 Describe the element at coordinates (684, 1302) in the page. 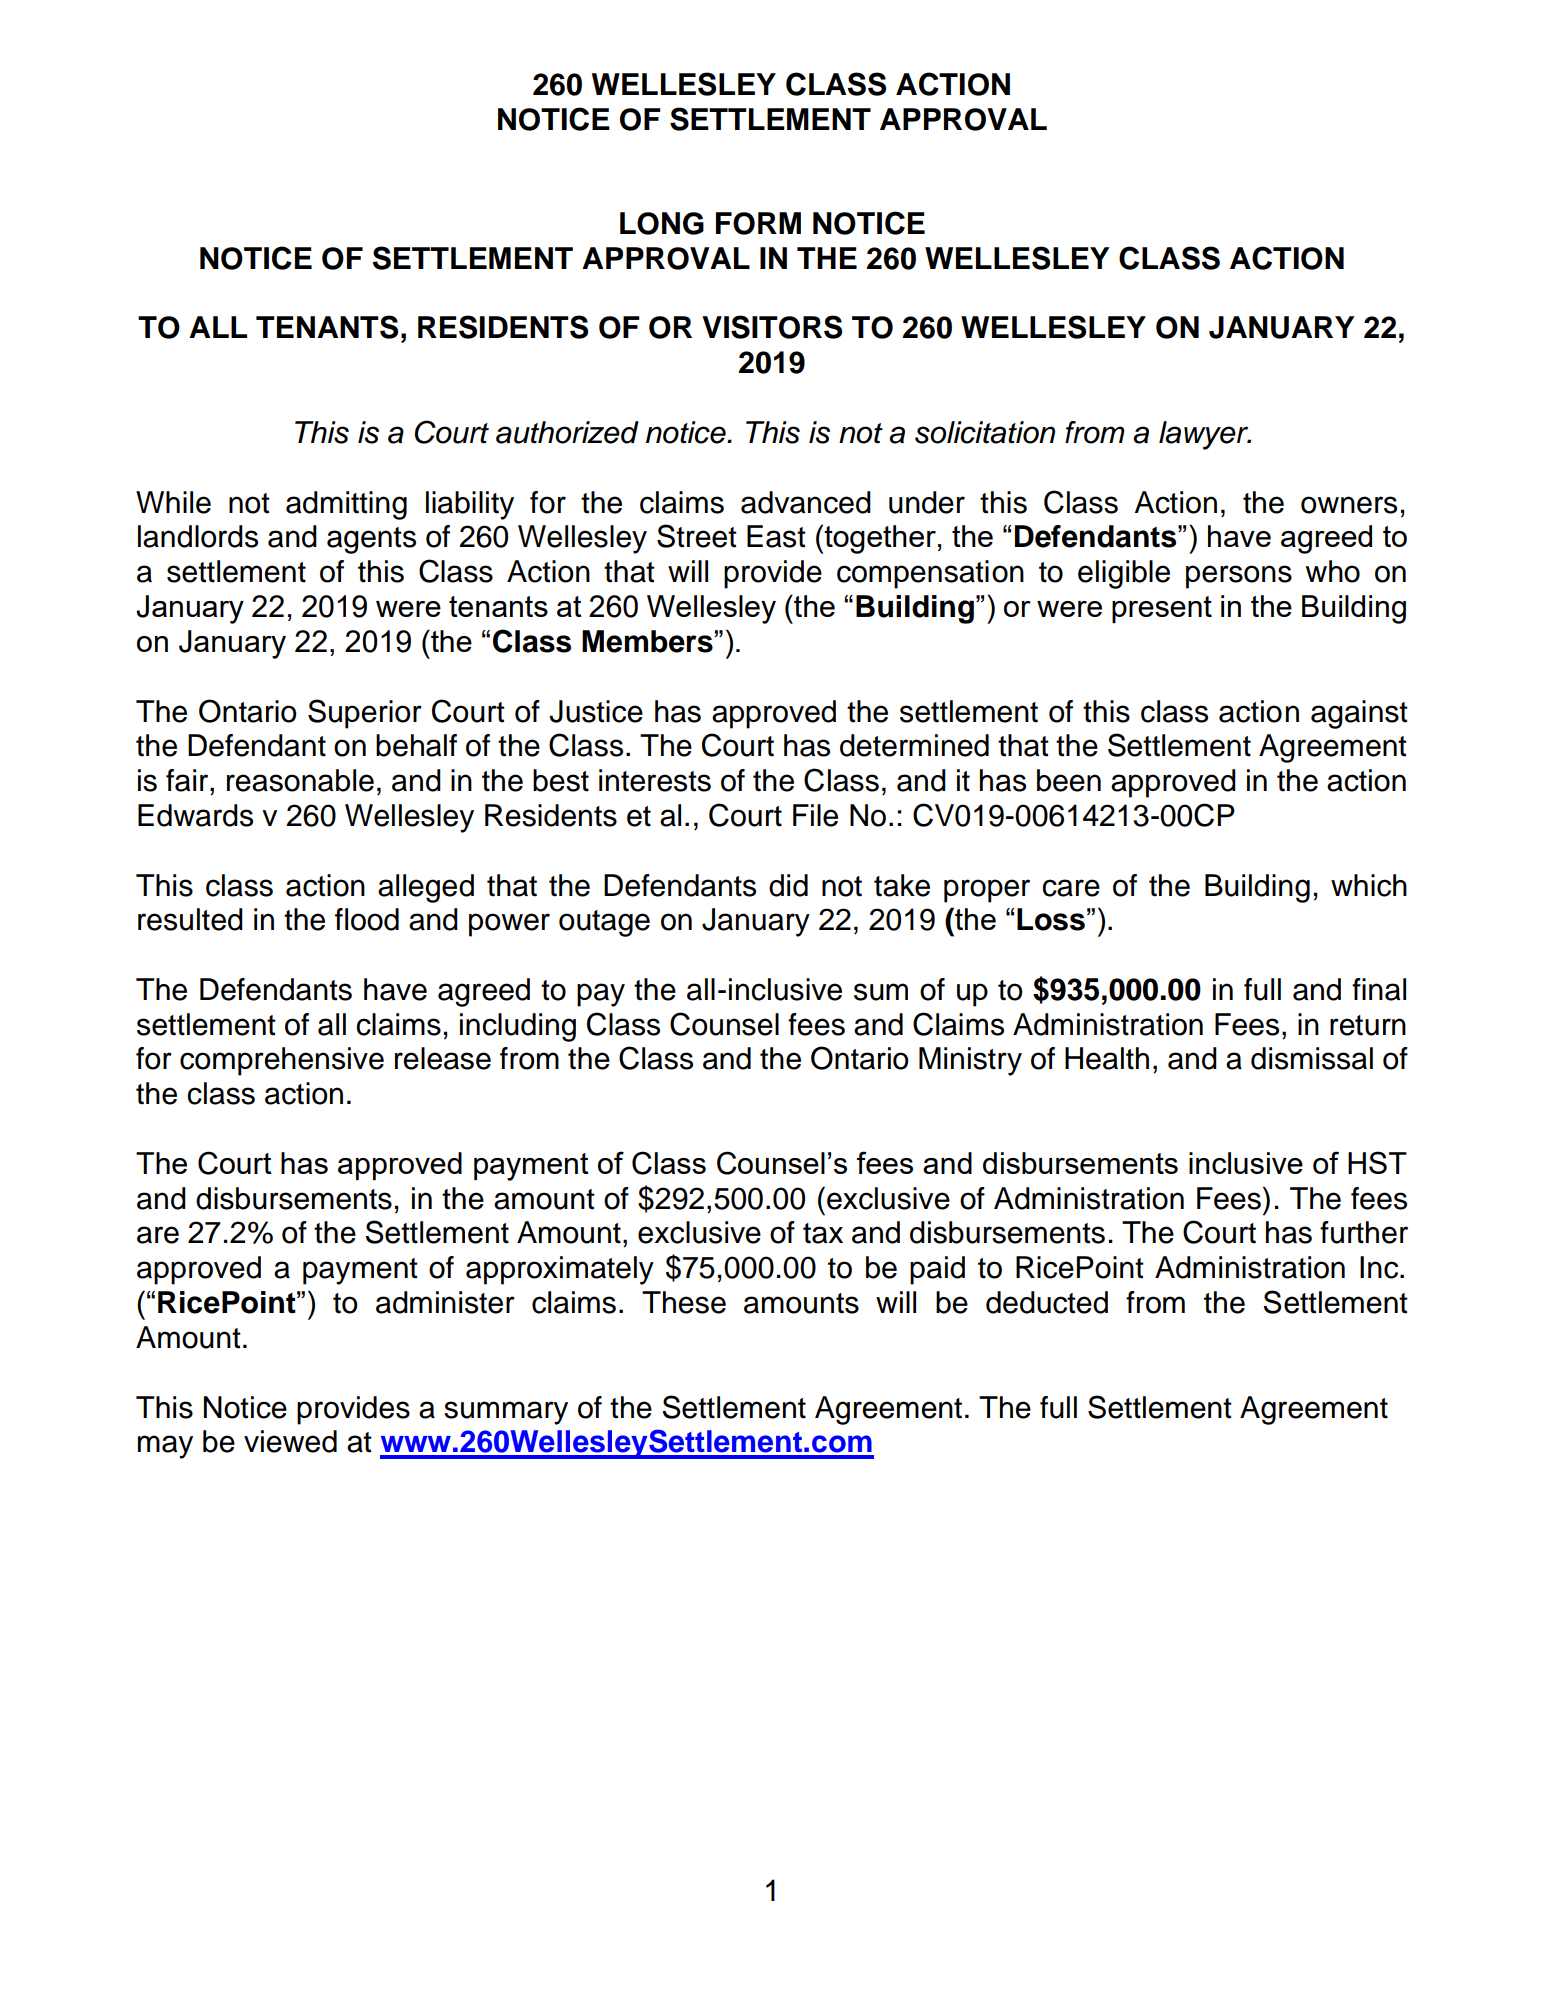

I see `These` at that location.
